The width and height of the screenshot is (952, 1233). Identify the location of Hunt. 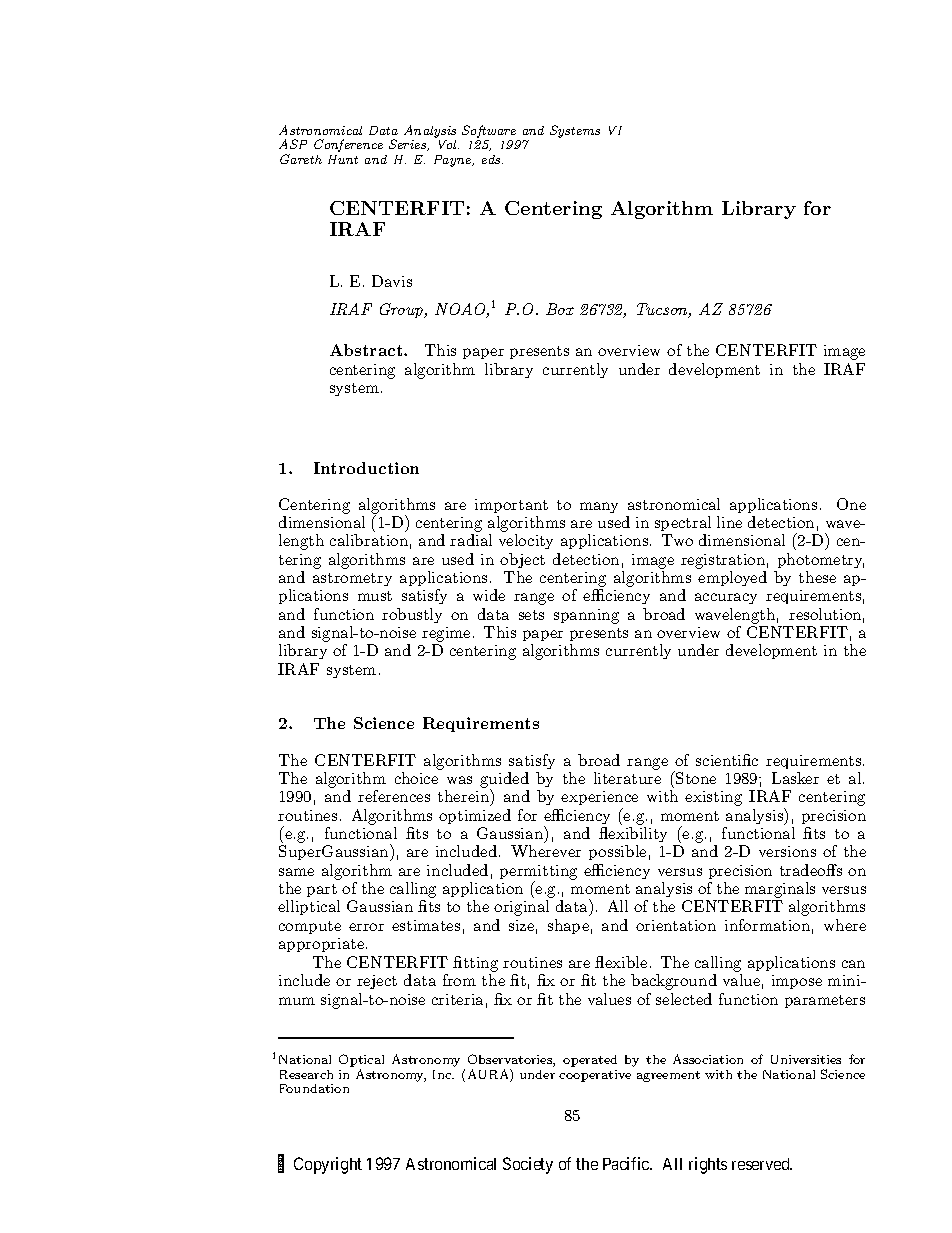
(343, 159).
